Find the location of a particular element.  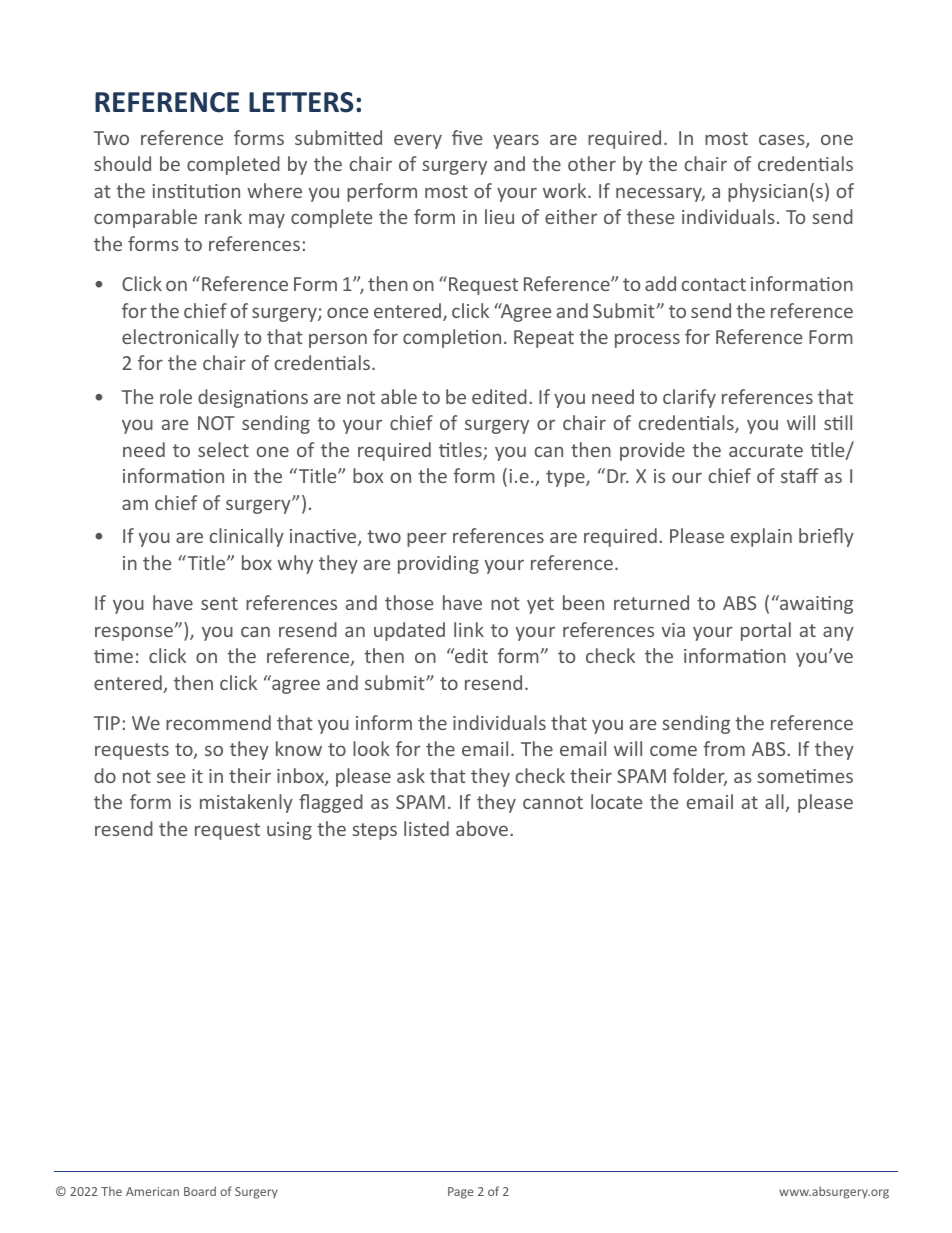

institution is located at coordinates (196, 191).
